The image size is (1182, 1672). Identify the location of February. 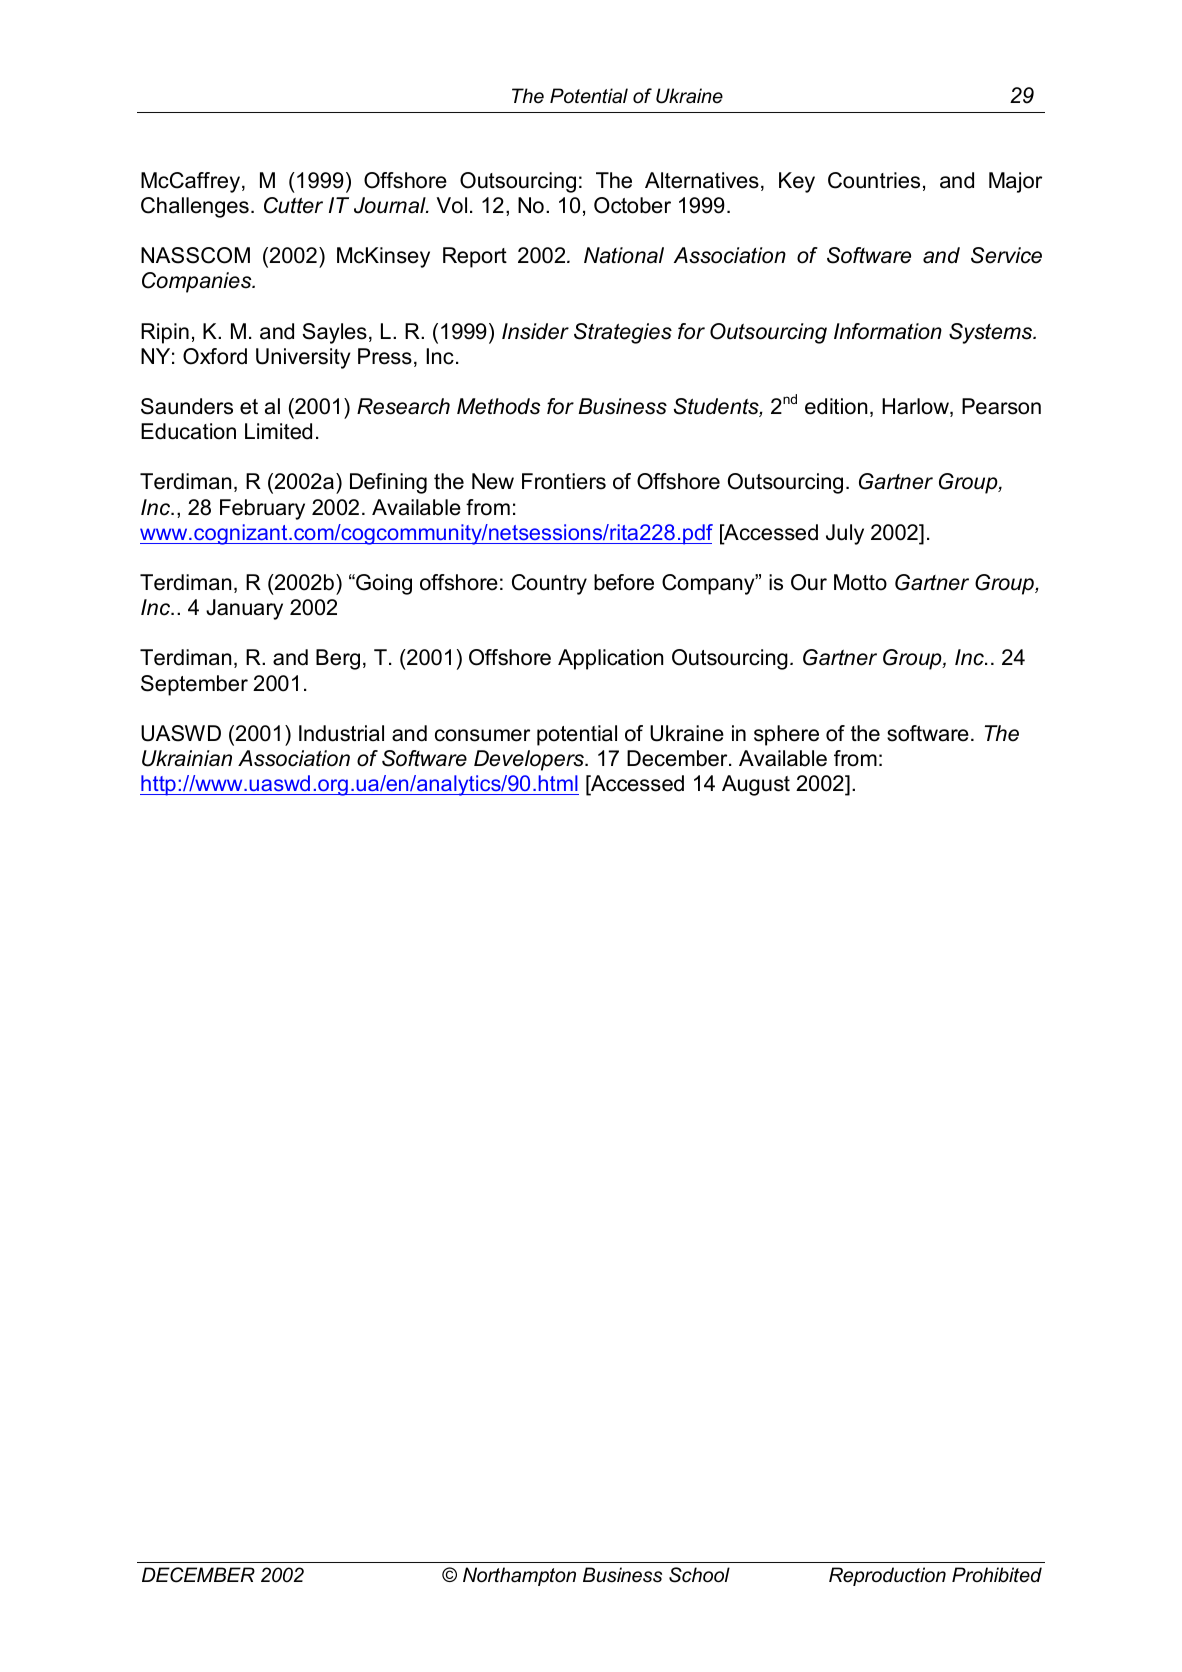
(262, 509).
